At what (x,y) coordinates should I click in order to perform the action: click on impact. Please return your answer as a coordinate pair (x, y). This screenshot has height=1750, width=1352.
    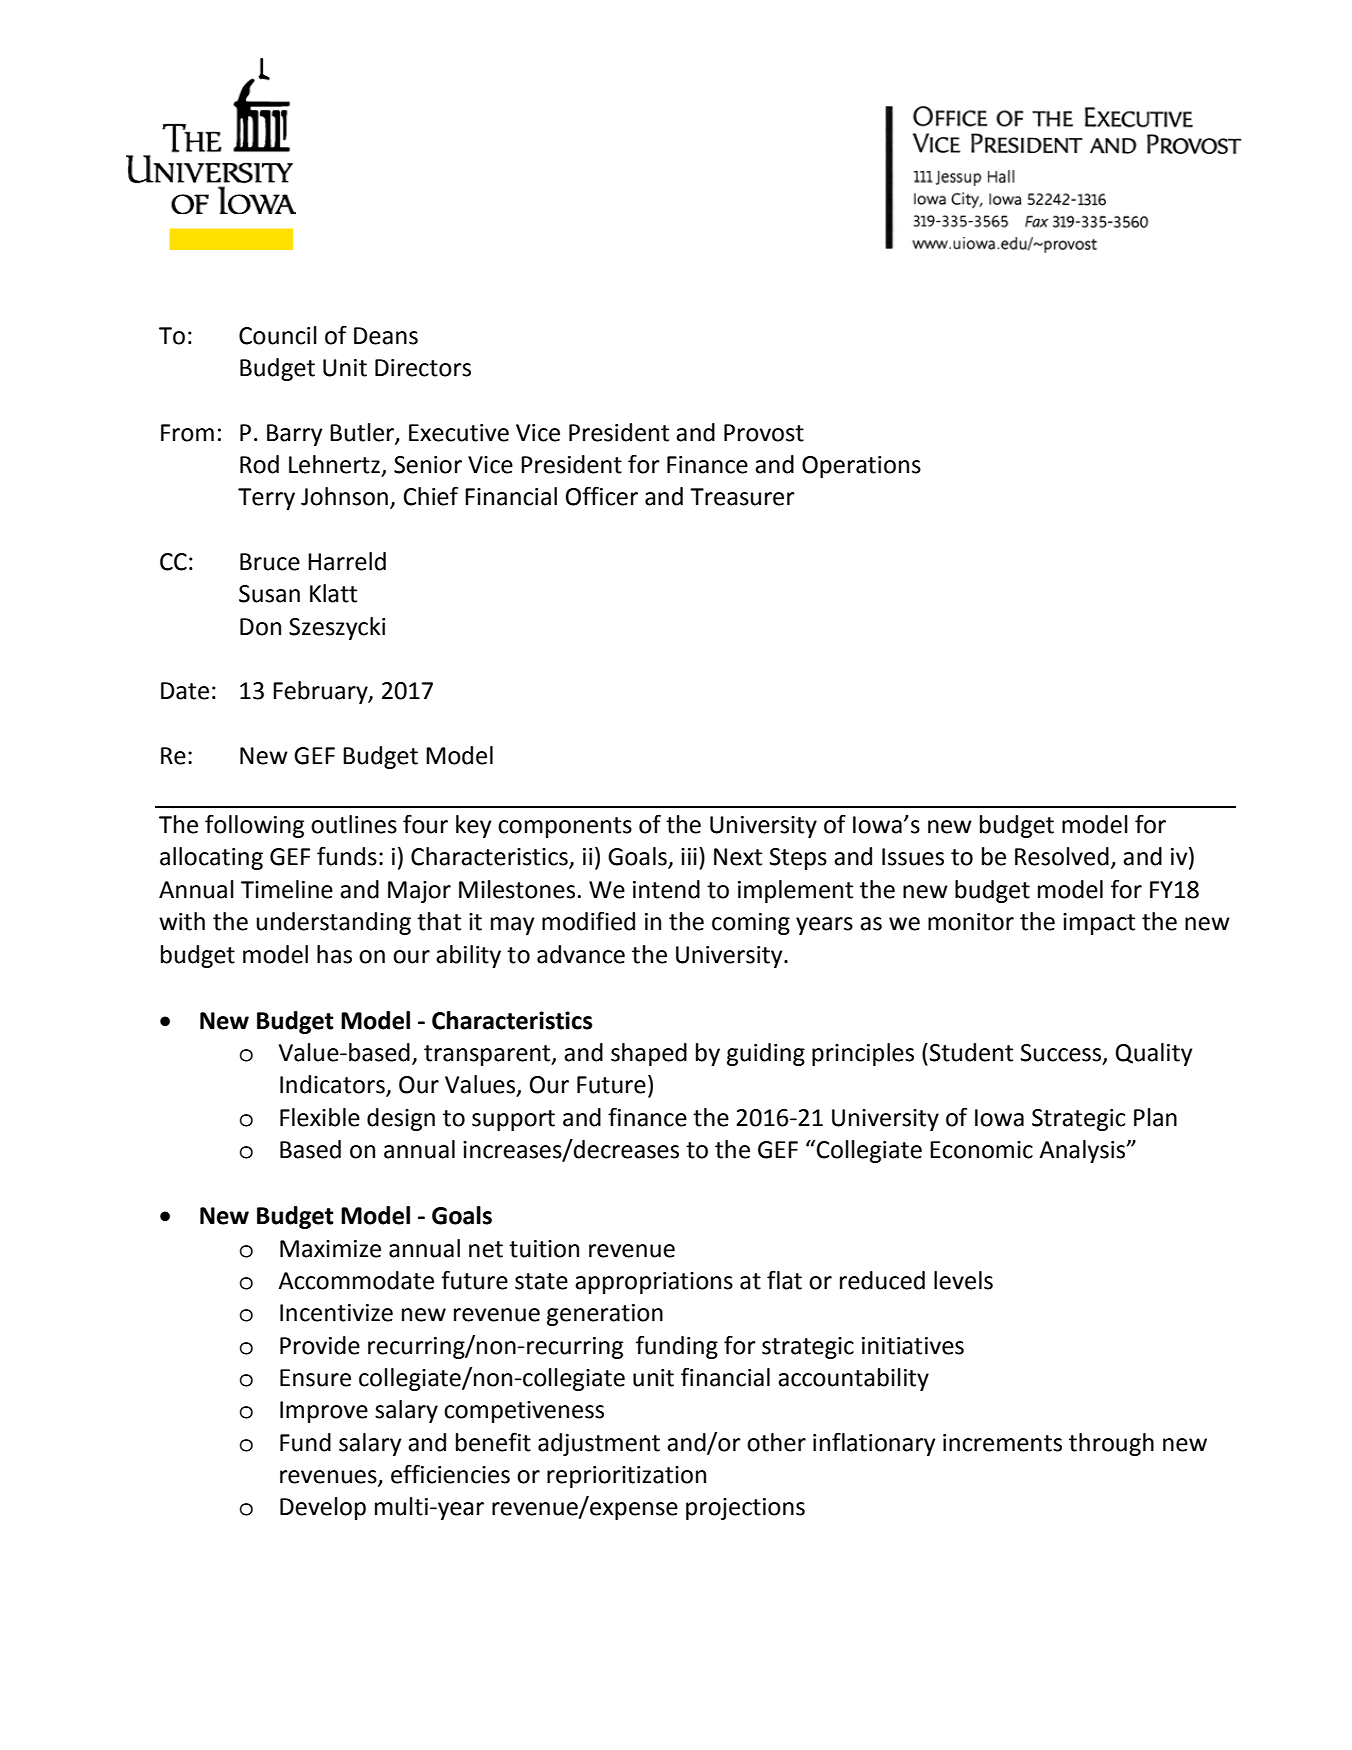
    Looking at the image, I should click on (1099, 924).
